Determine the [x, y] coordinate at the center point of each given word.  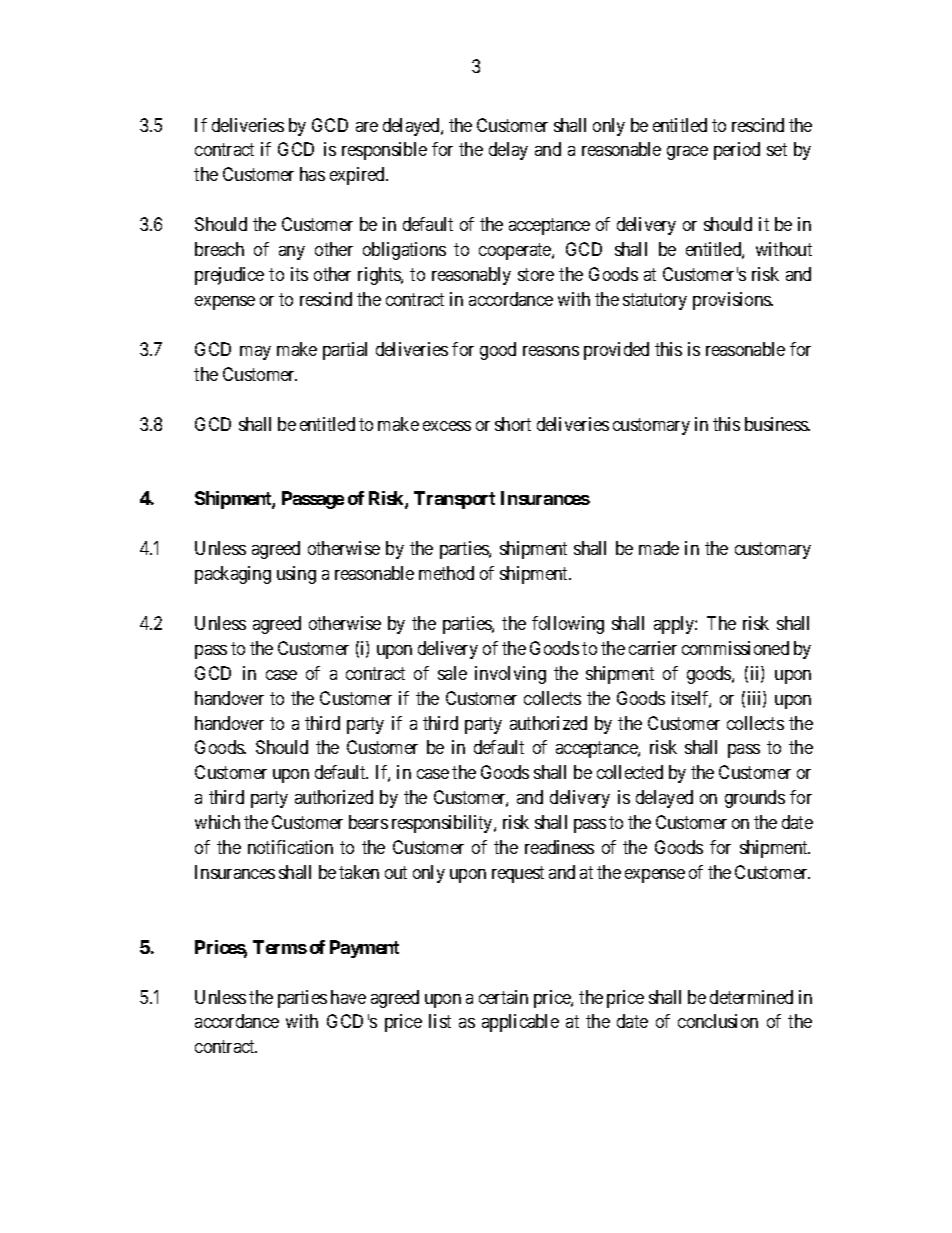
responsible [384, 151]
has [312, 174]
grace [687, 153]
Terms [280, 947]
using [296, 575]
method [446, 573]
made [659, 548]
